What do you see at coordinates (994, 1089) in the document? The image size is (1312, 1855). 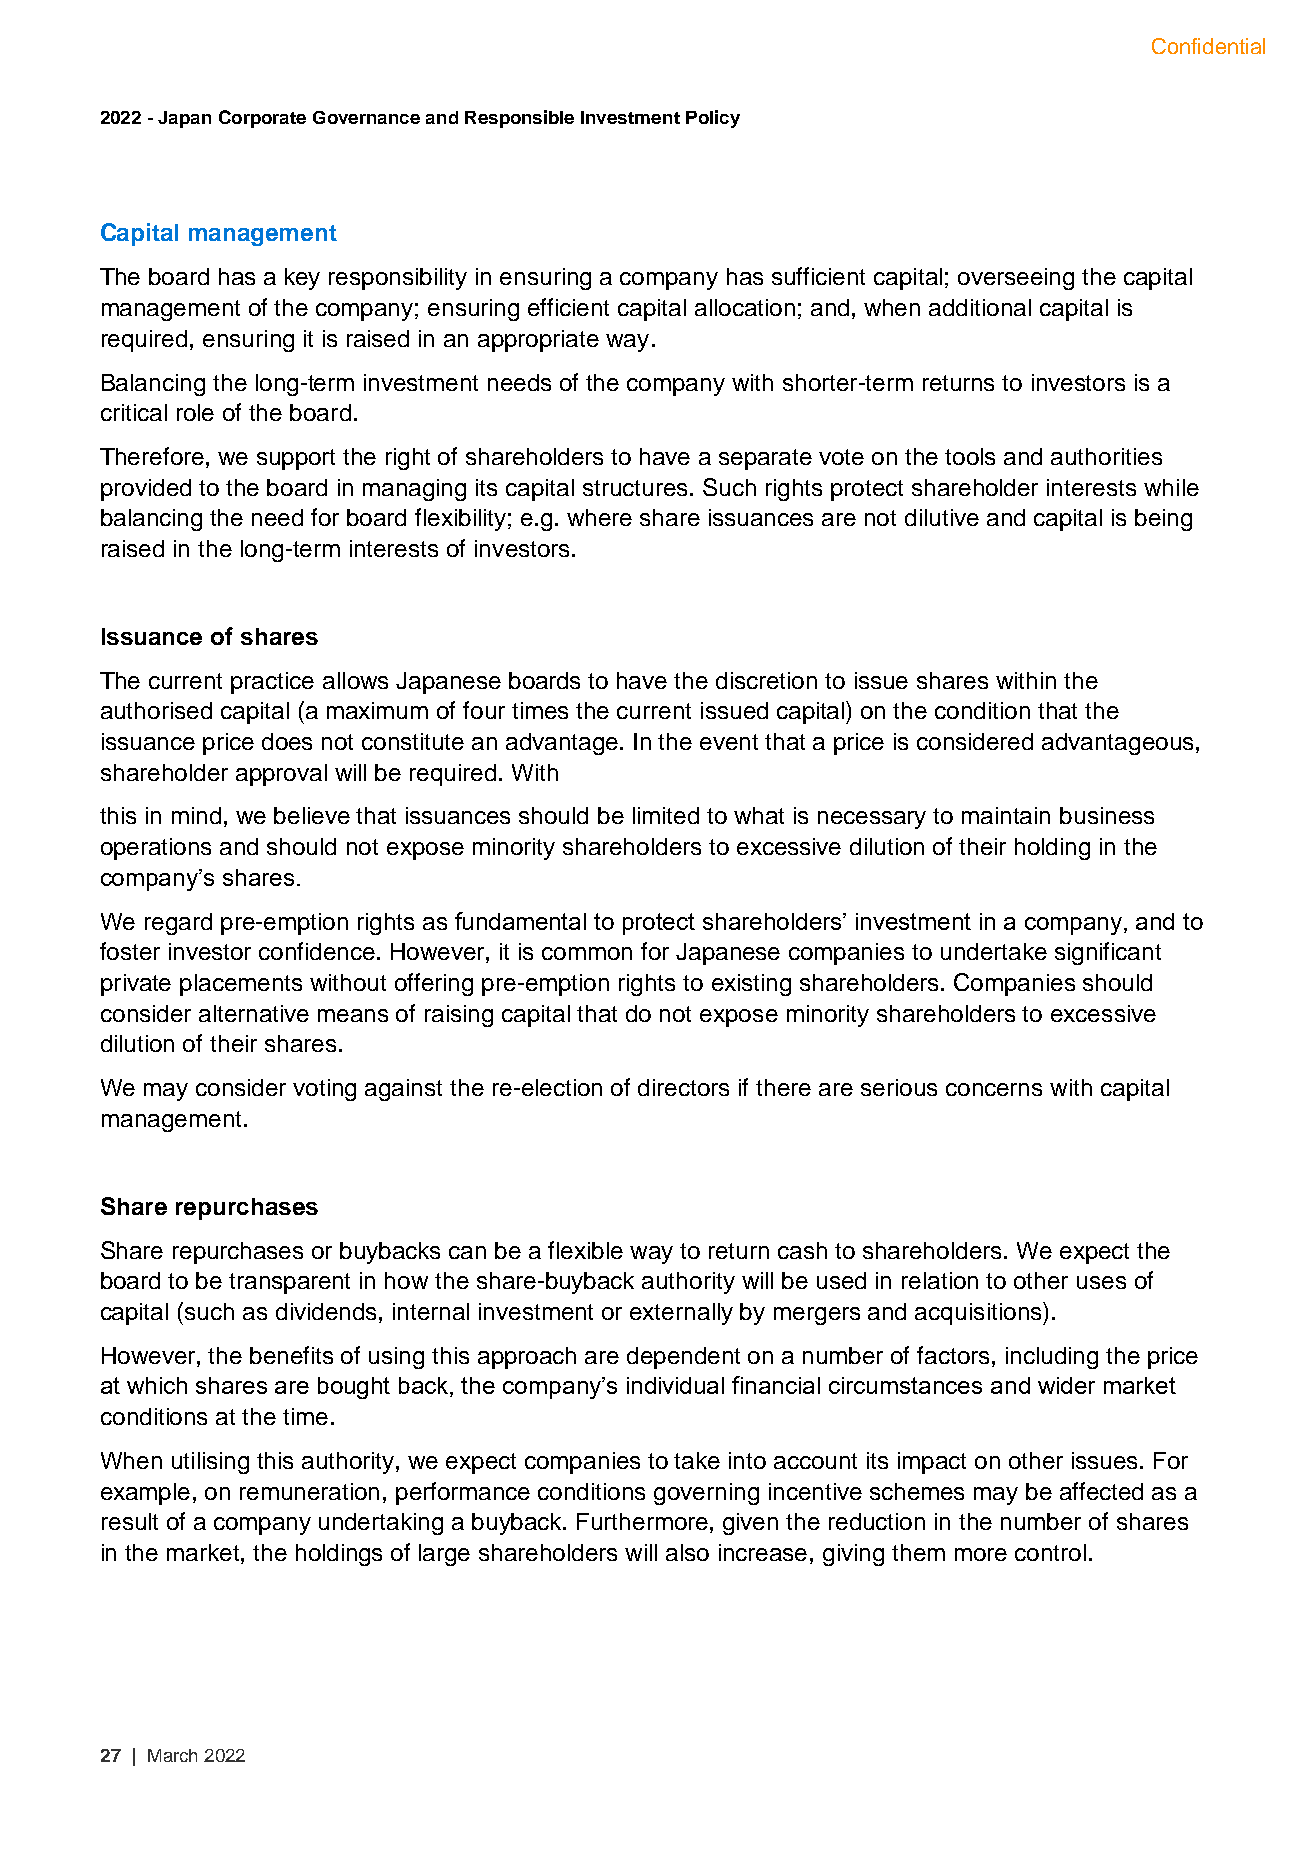 I see `concerns` at bounding box center [994, 1089].
